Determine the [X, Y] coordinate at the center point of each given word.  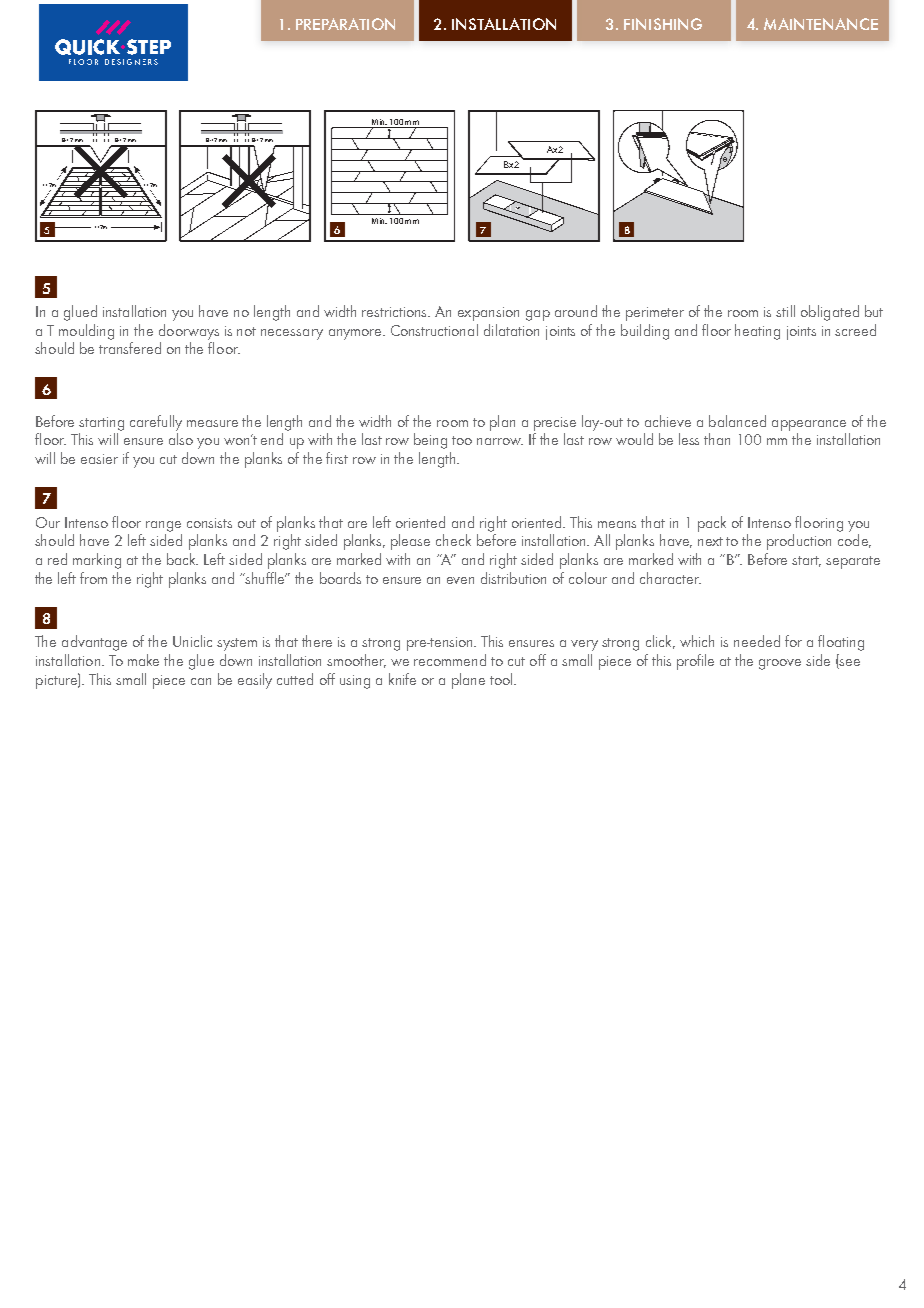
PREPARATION [345, 24]
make [143, 660]
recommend [450, 660]
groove [780, 664]
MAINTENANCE [821, 24]
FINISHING [663, 24]
